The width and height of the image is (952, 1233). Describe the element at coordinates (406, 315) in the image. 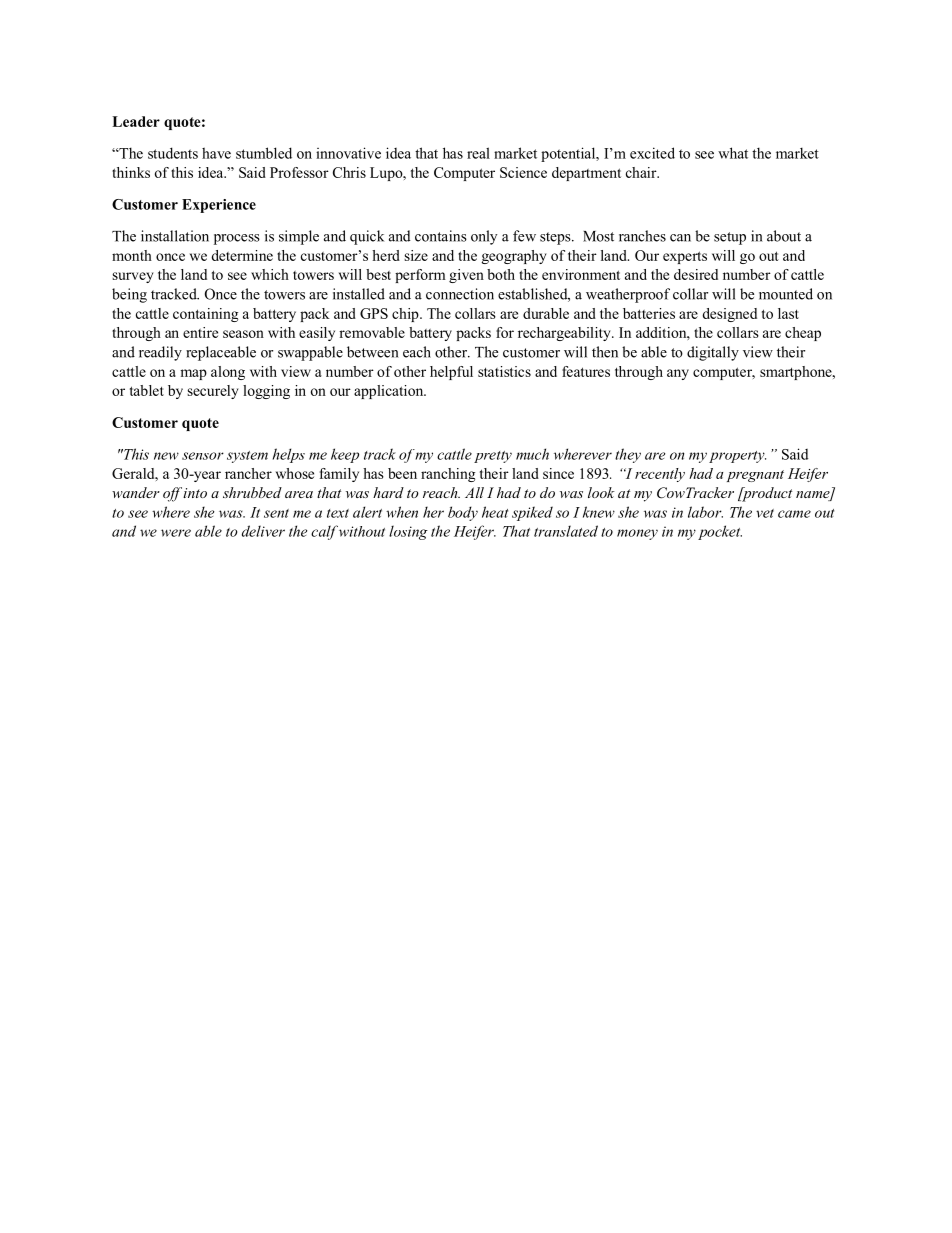

I see `chip` at that location.
